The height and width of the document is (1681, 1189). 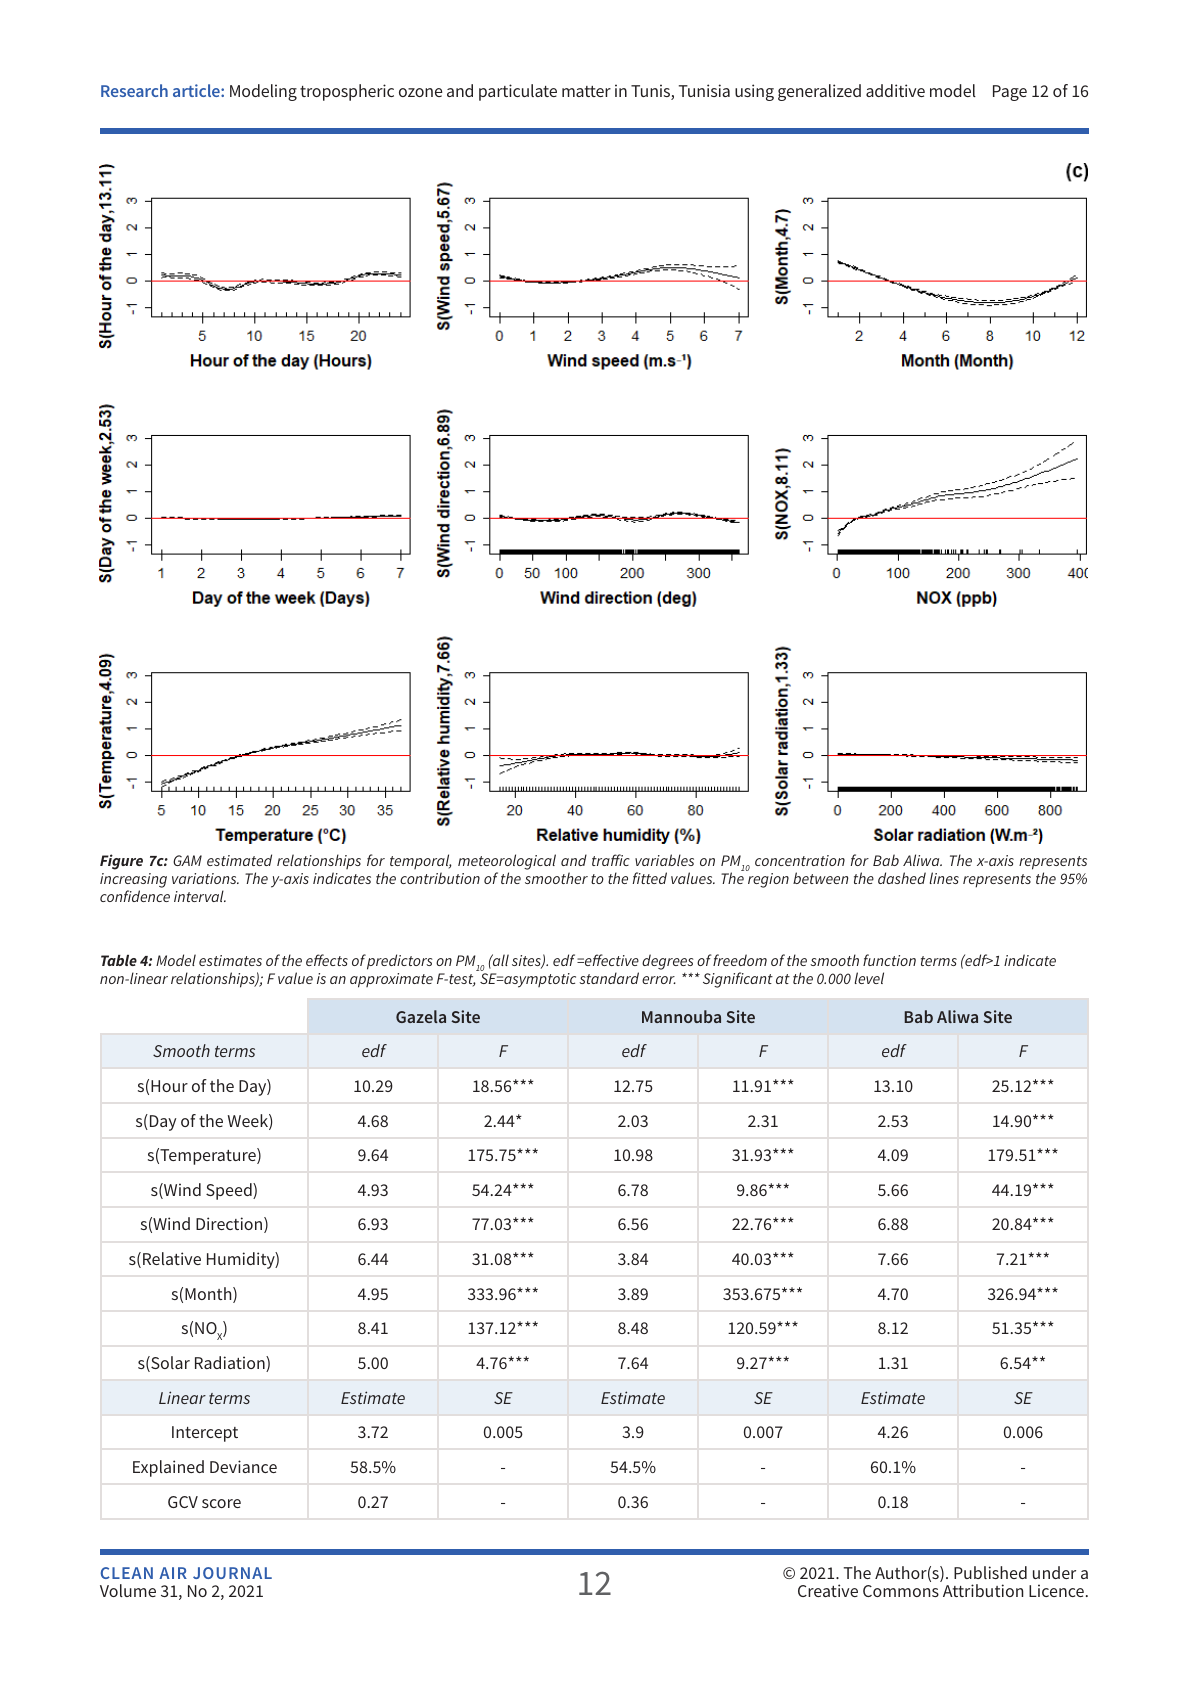 I want to click on JOURNAL, so click(x=232, y=1573).
